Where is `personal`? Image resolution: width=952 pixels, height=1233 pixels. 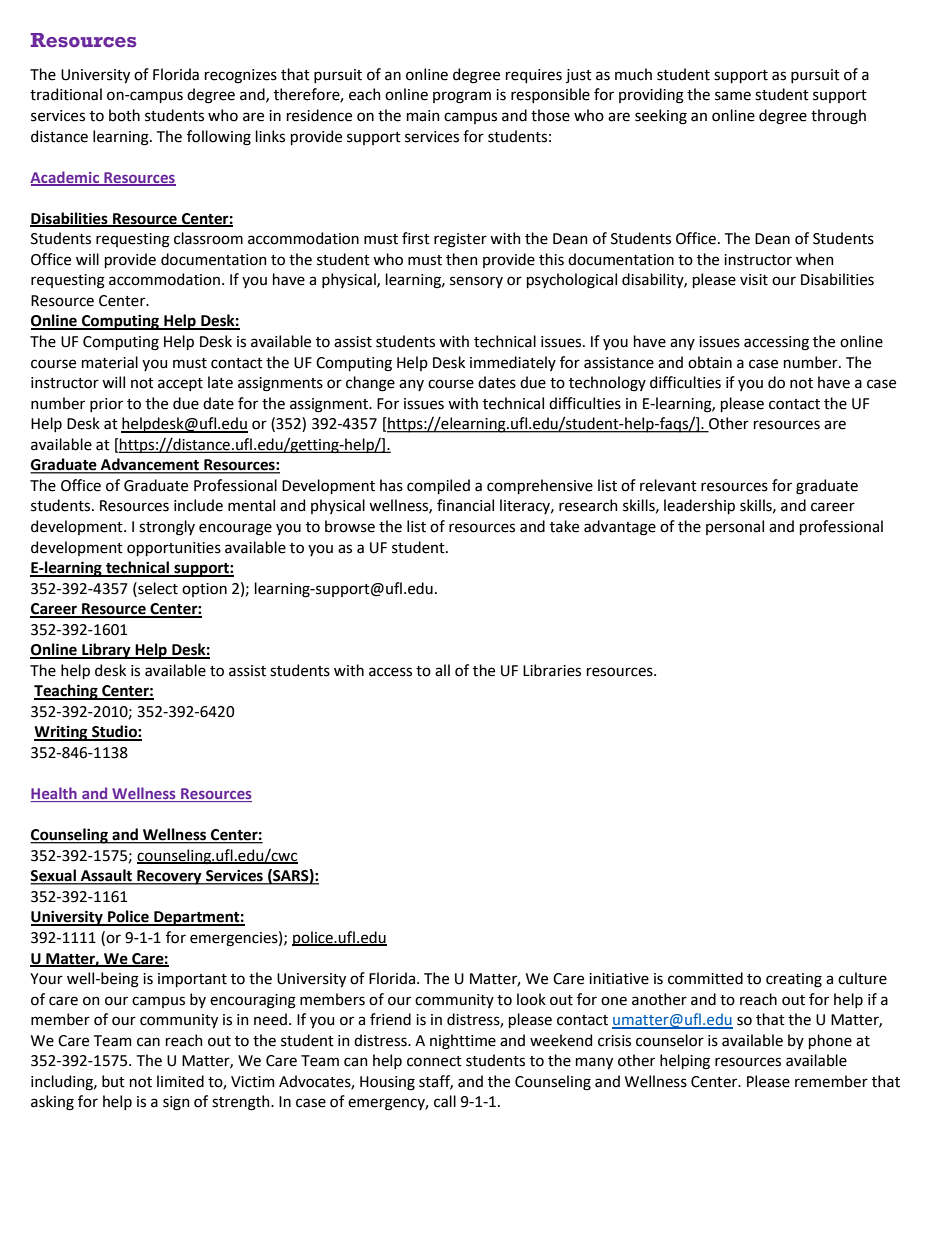 personal is located at coordinates (735, 527).
